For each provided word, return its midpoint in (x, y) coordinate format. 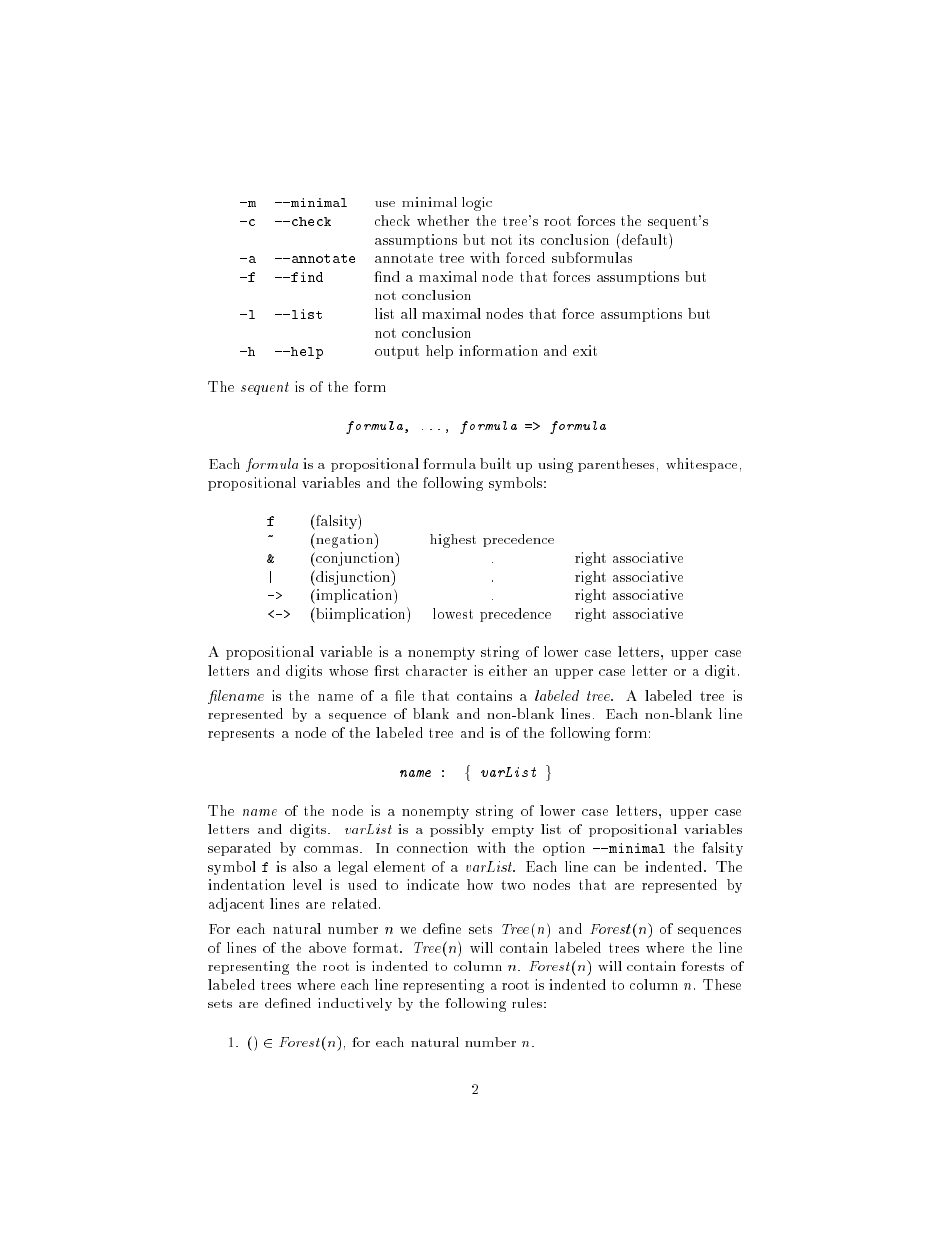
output (397, 352)
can (605, 868)
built (495, 463)
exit (585, 350)
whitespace (701, 465)
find (306, 277)
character (436, 670)
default (644, 239)
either (508, 670)
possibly (457, 830)
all (409, 313)
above (327, 947)
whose (348, 670)
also (305, 866)
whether (443, 220)
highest (453, 541)
